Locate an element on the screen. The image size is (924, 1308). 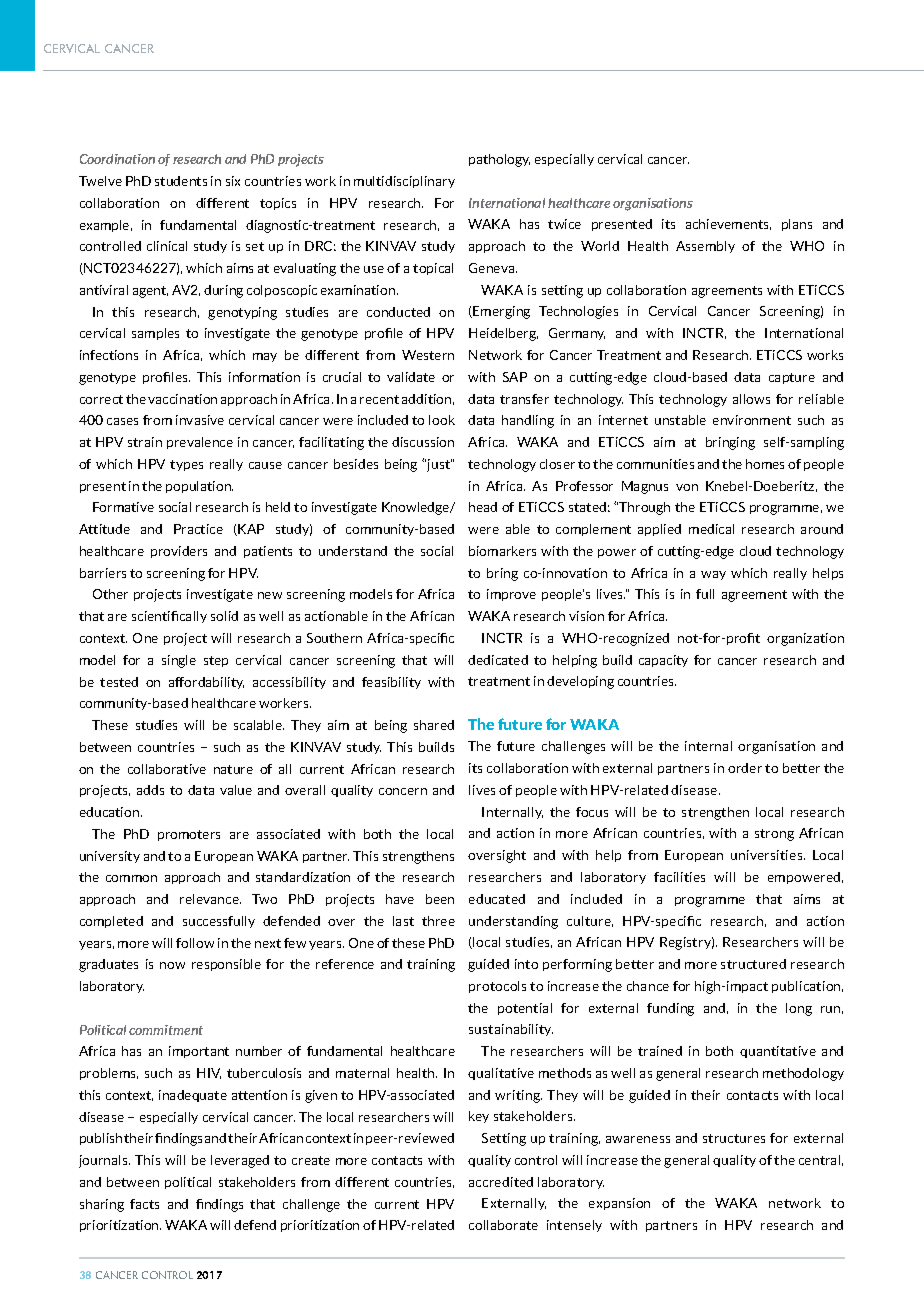
been is located at coordinates (440, 899).
